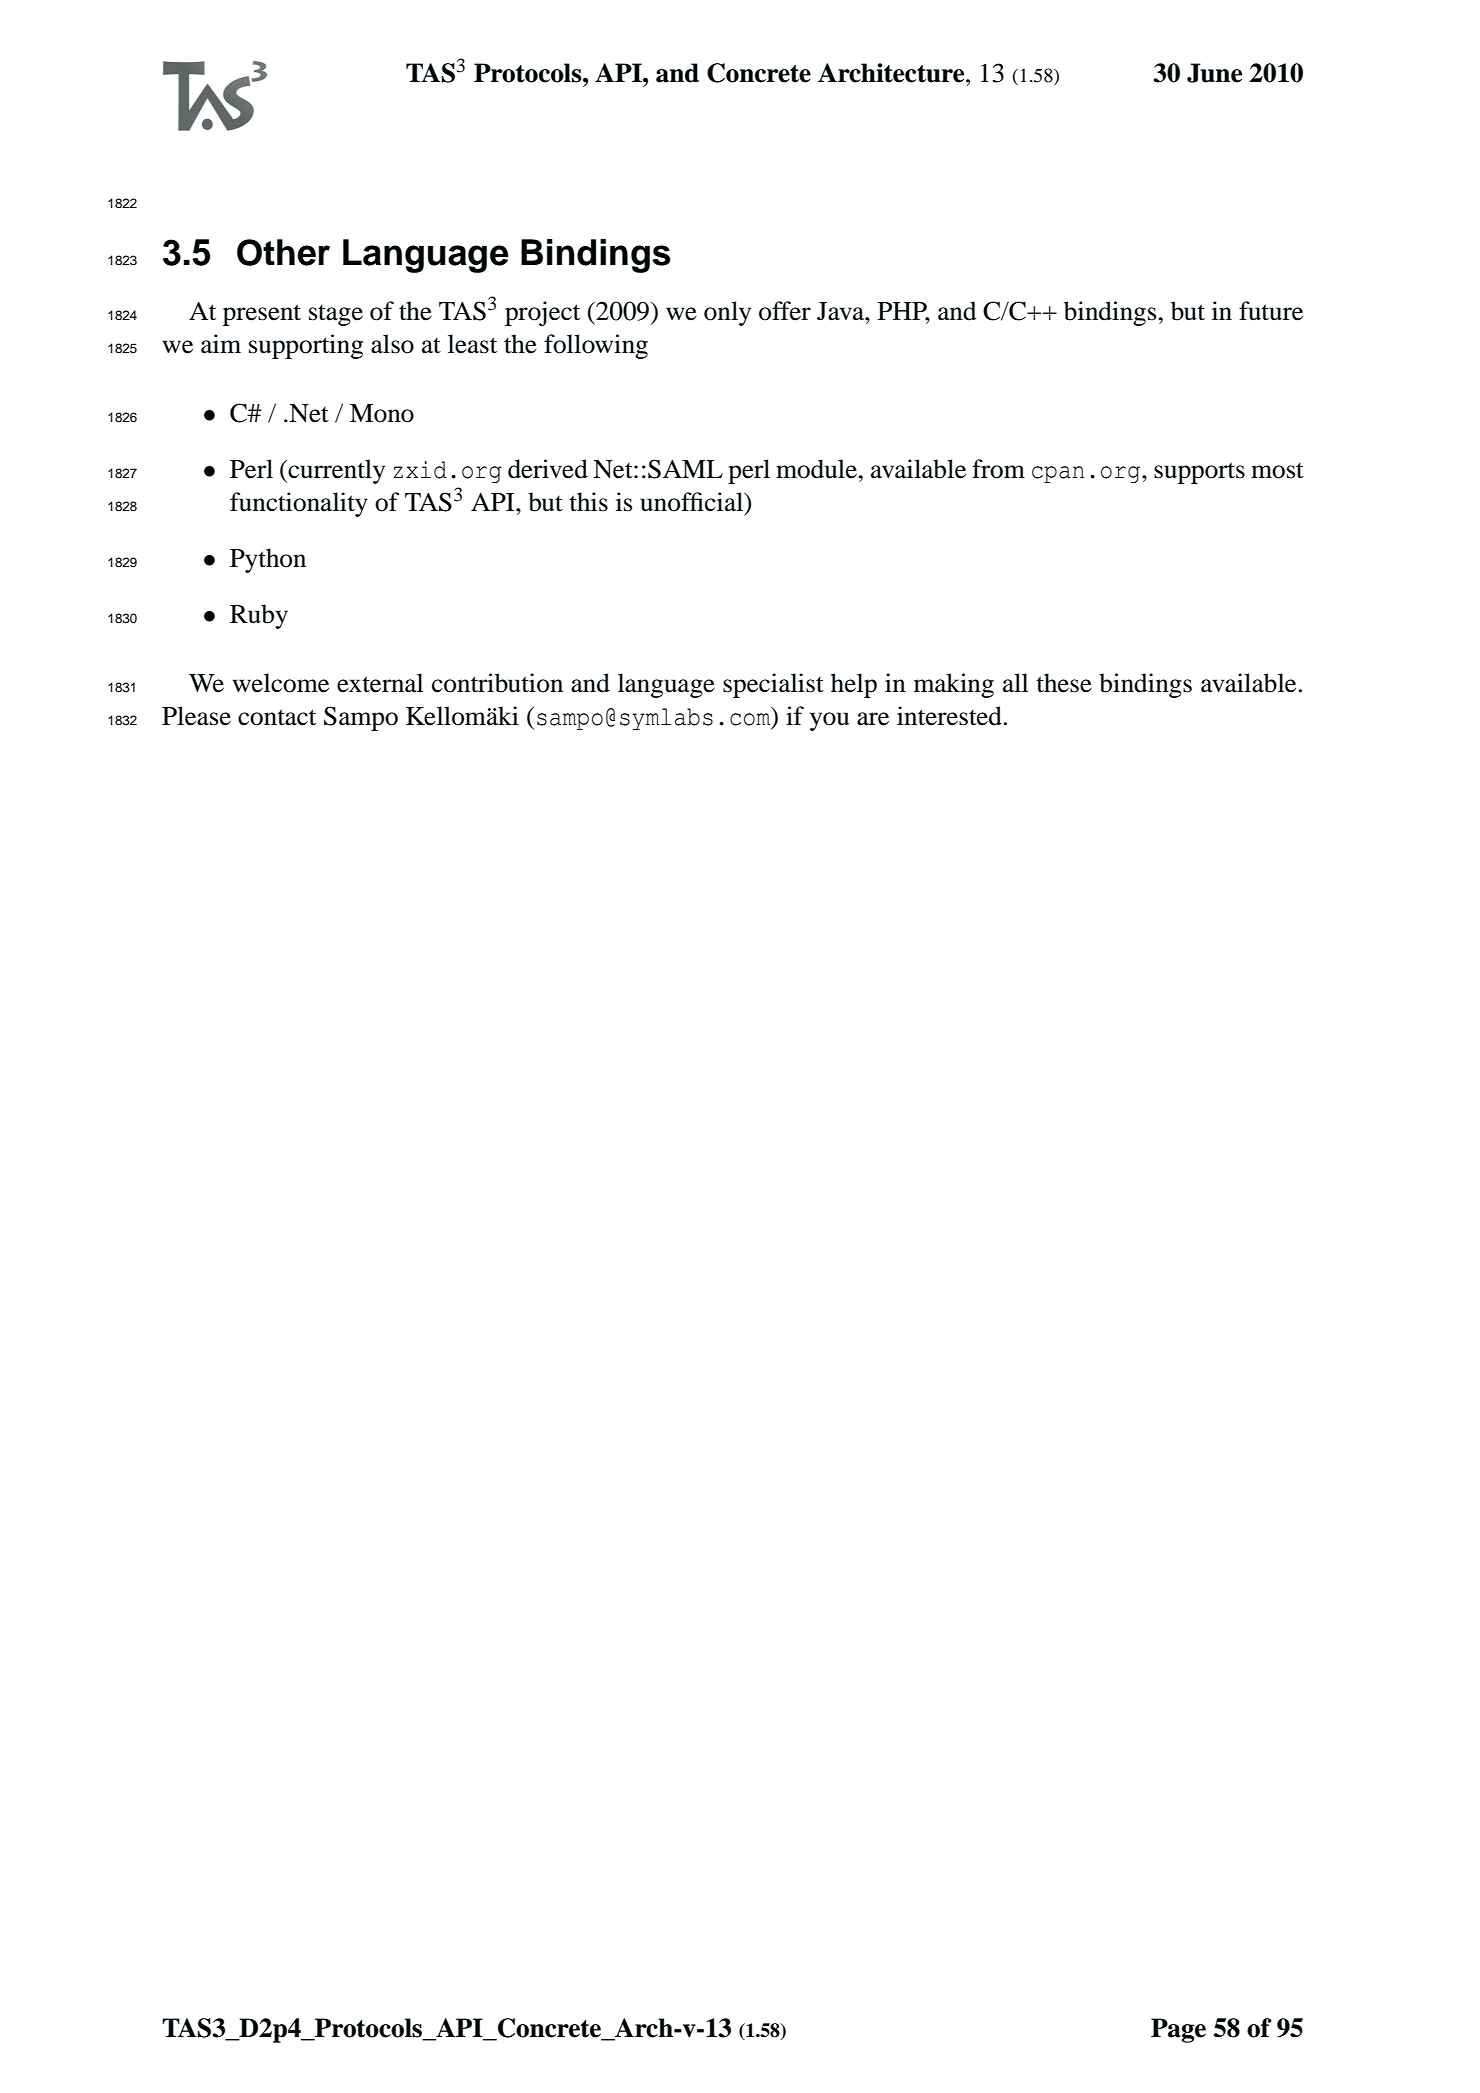 The width and height of the screenshot is (1480, 2093). What do you see at coordinates (773, 685) in the screenshot?
I see `specialist` at bounding box center [773, 685].
